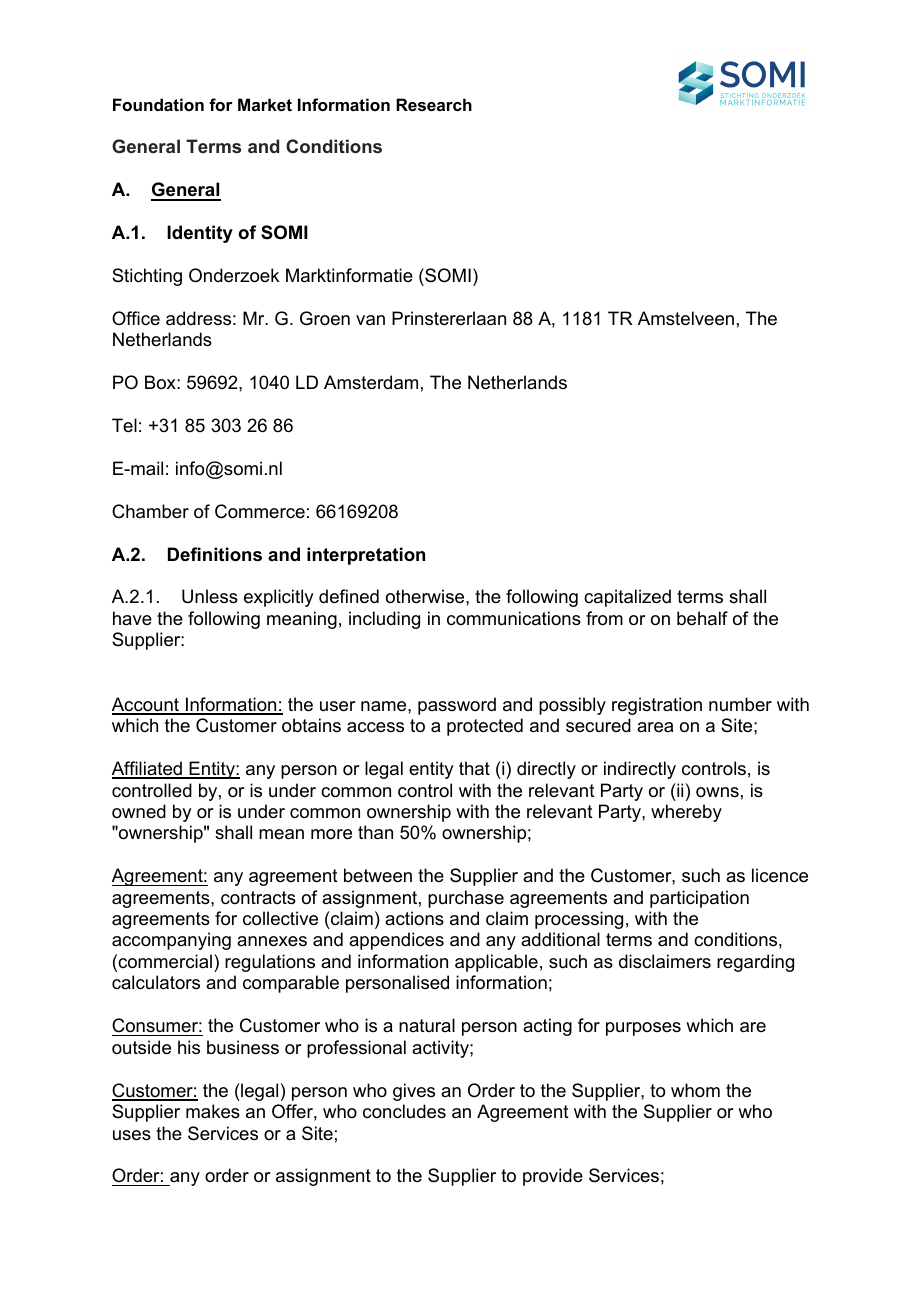 Image resolution: width=924 pixels, height=1308 pixels. Describe the element at coordinates (210, 596) in the screenshot. I see `Unless` at that location.
